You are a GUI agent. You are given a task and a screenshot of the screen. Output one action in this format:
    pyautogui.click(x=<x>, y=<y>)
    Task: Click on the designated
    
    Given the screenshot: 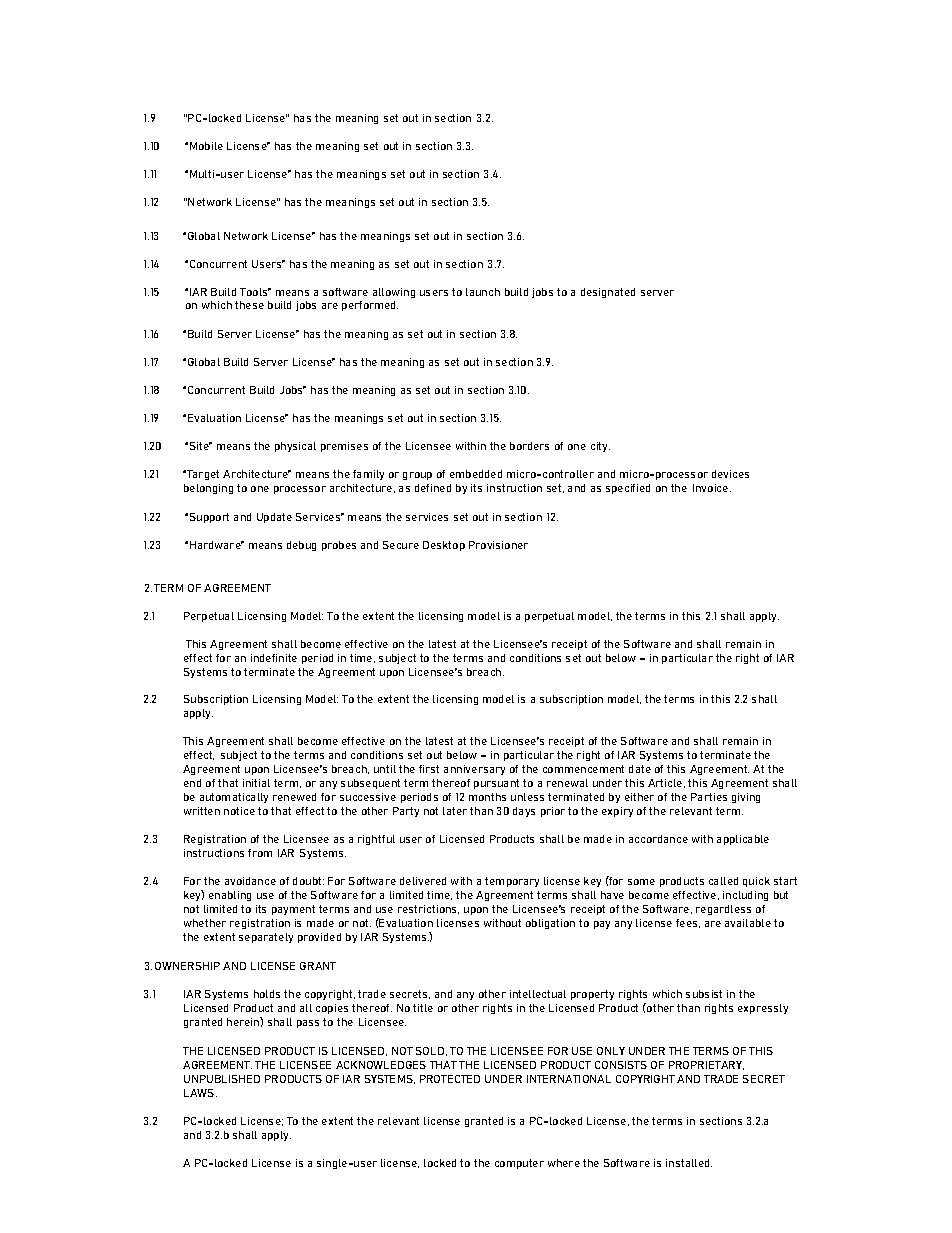 What is the action you would take?
    pyautogui.click(x=608, y=293)
